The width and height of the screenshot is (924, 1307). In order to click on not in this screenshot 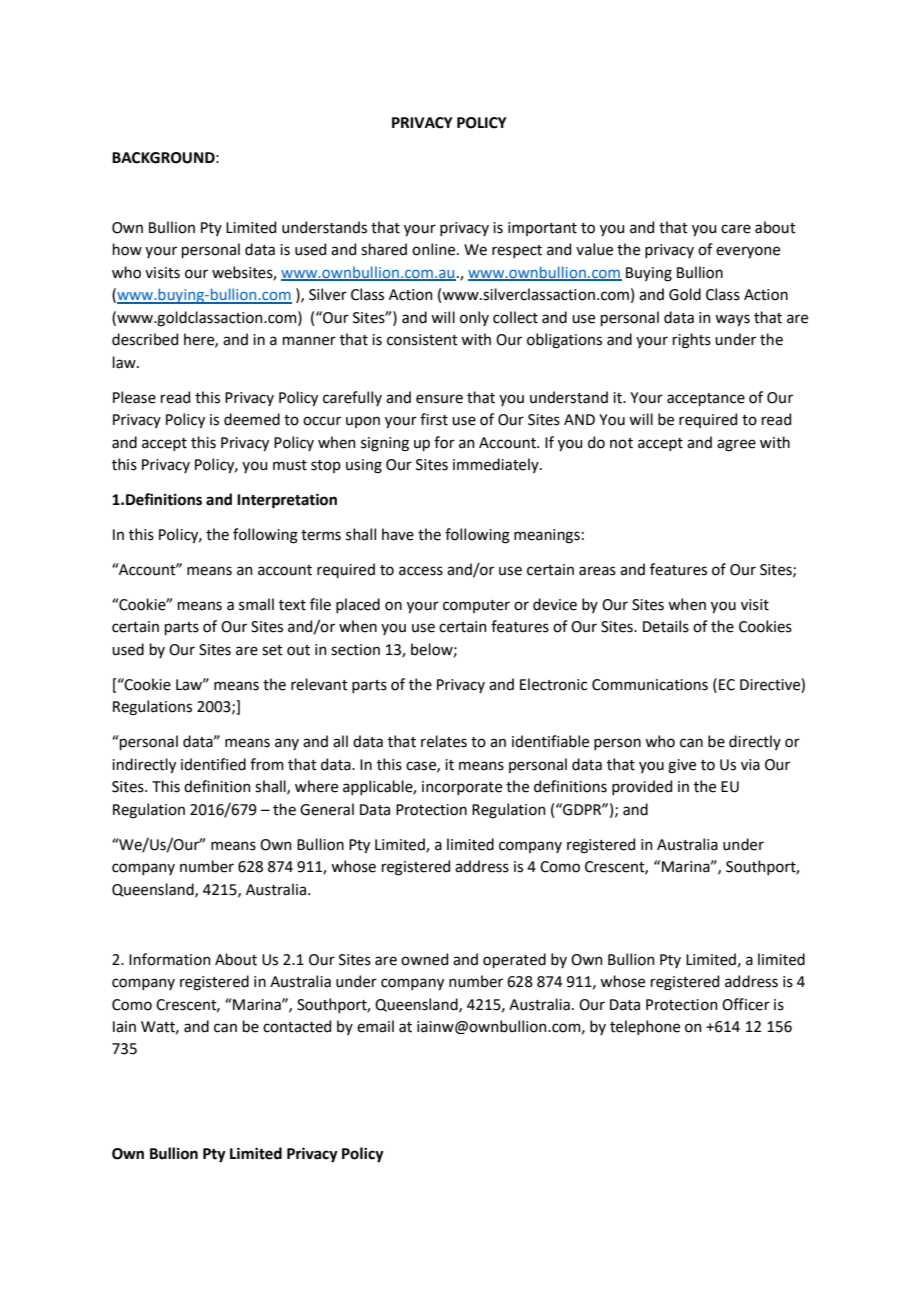, I will do `click(621, 443)`.
